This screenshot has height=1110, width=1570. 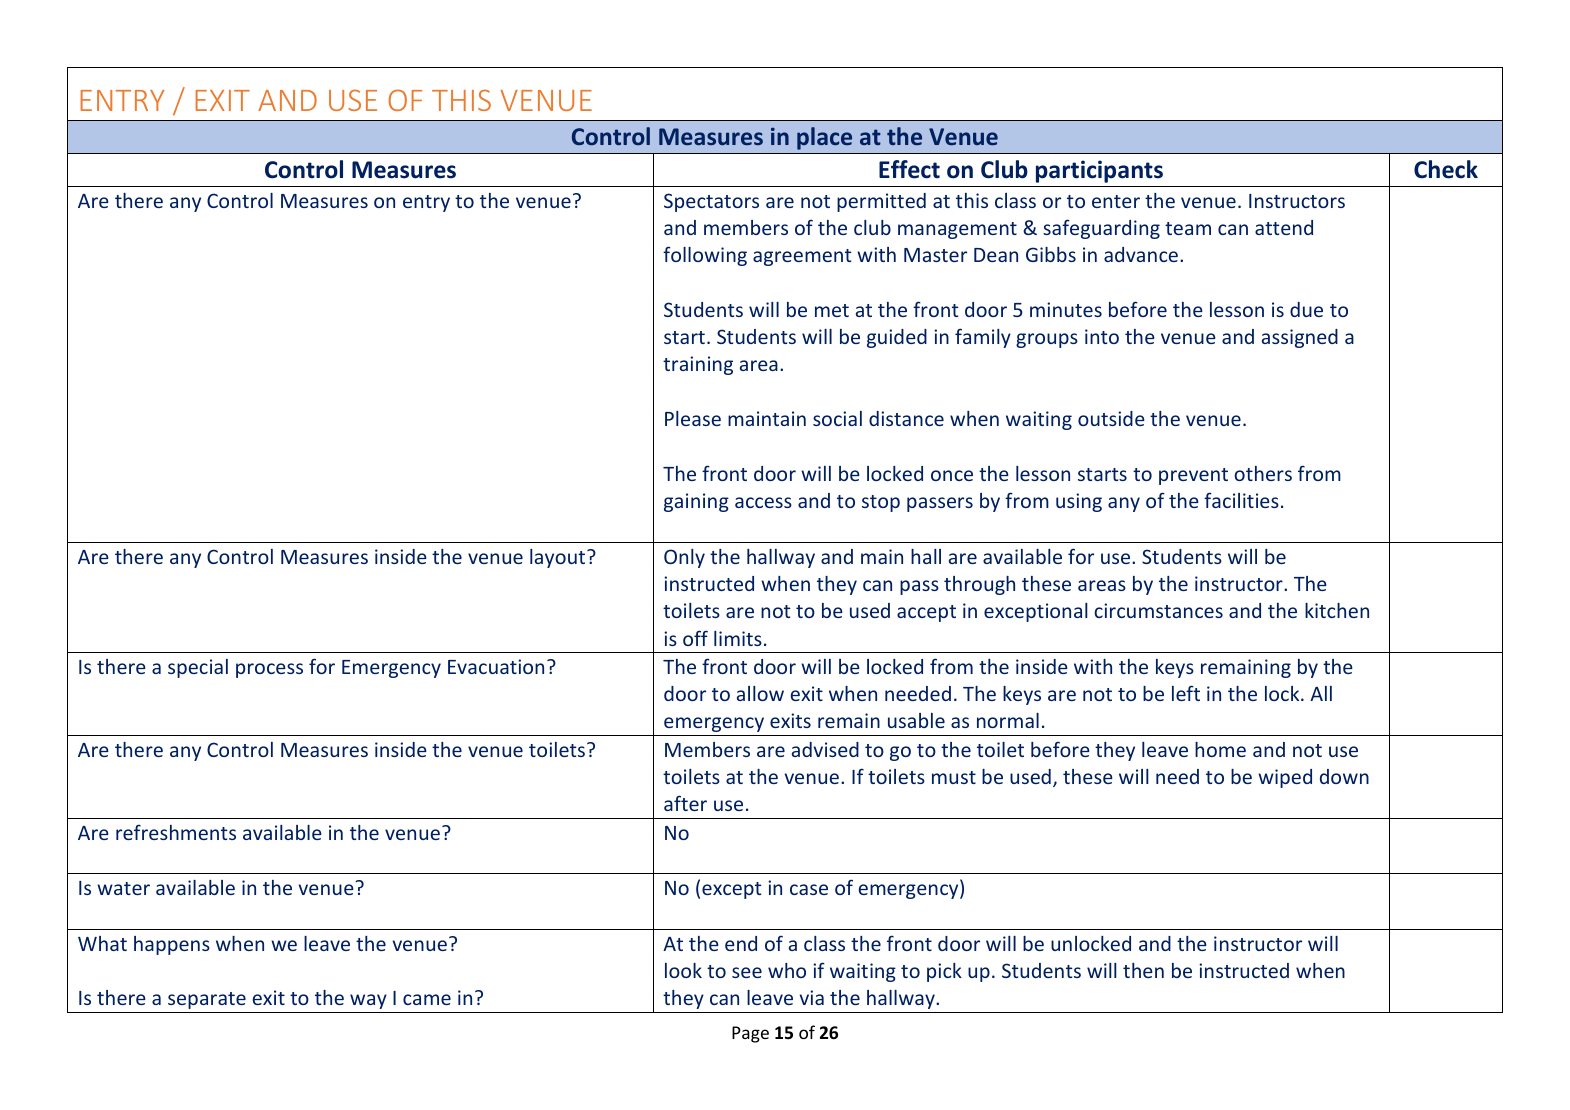 What do you see at coordinates (698, 365) in the screenshot?
I see `training` at bounding box center [698, 365].
